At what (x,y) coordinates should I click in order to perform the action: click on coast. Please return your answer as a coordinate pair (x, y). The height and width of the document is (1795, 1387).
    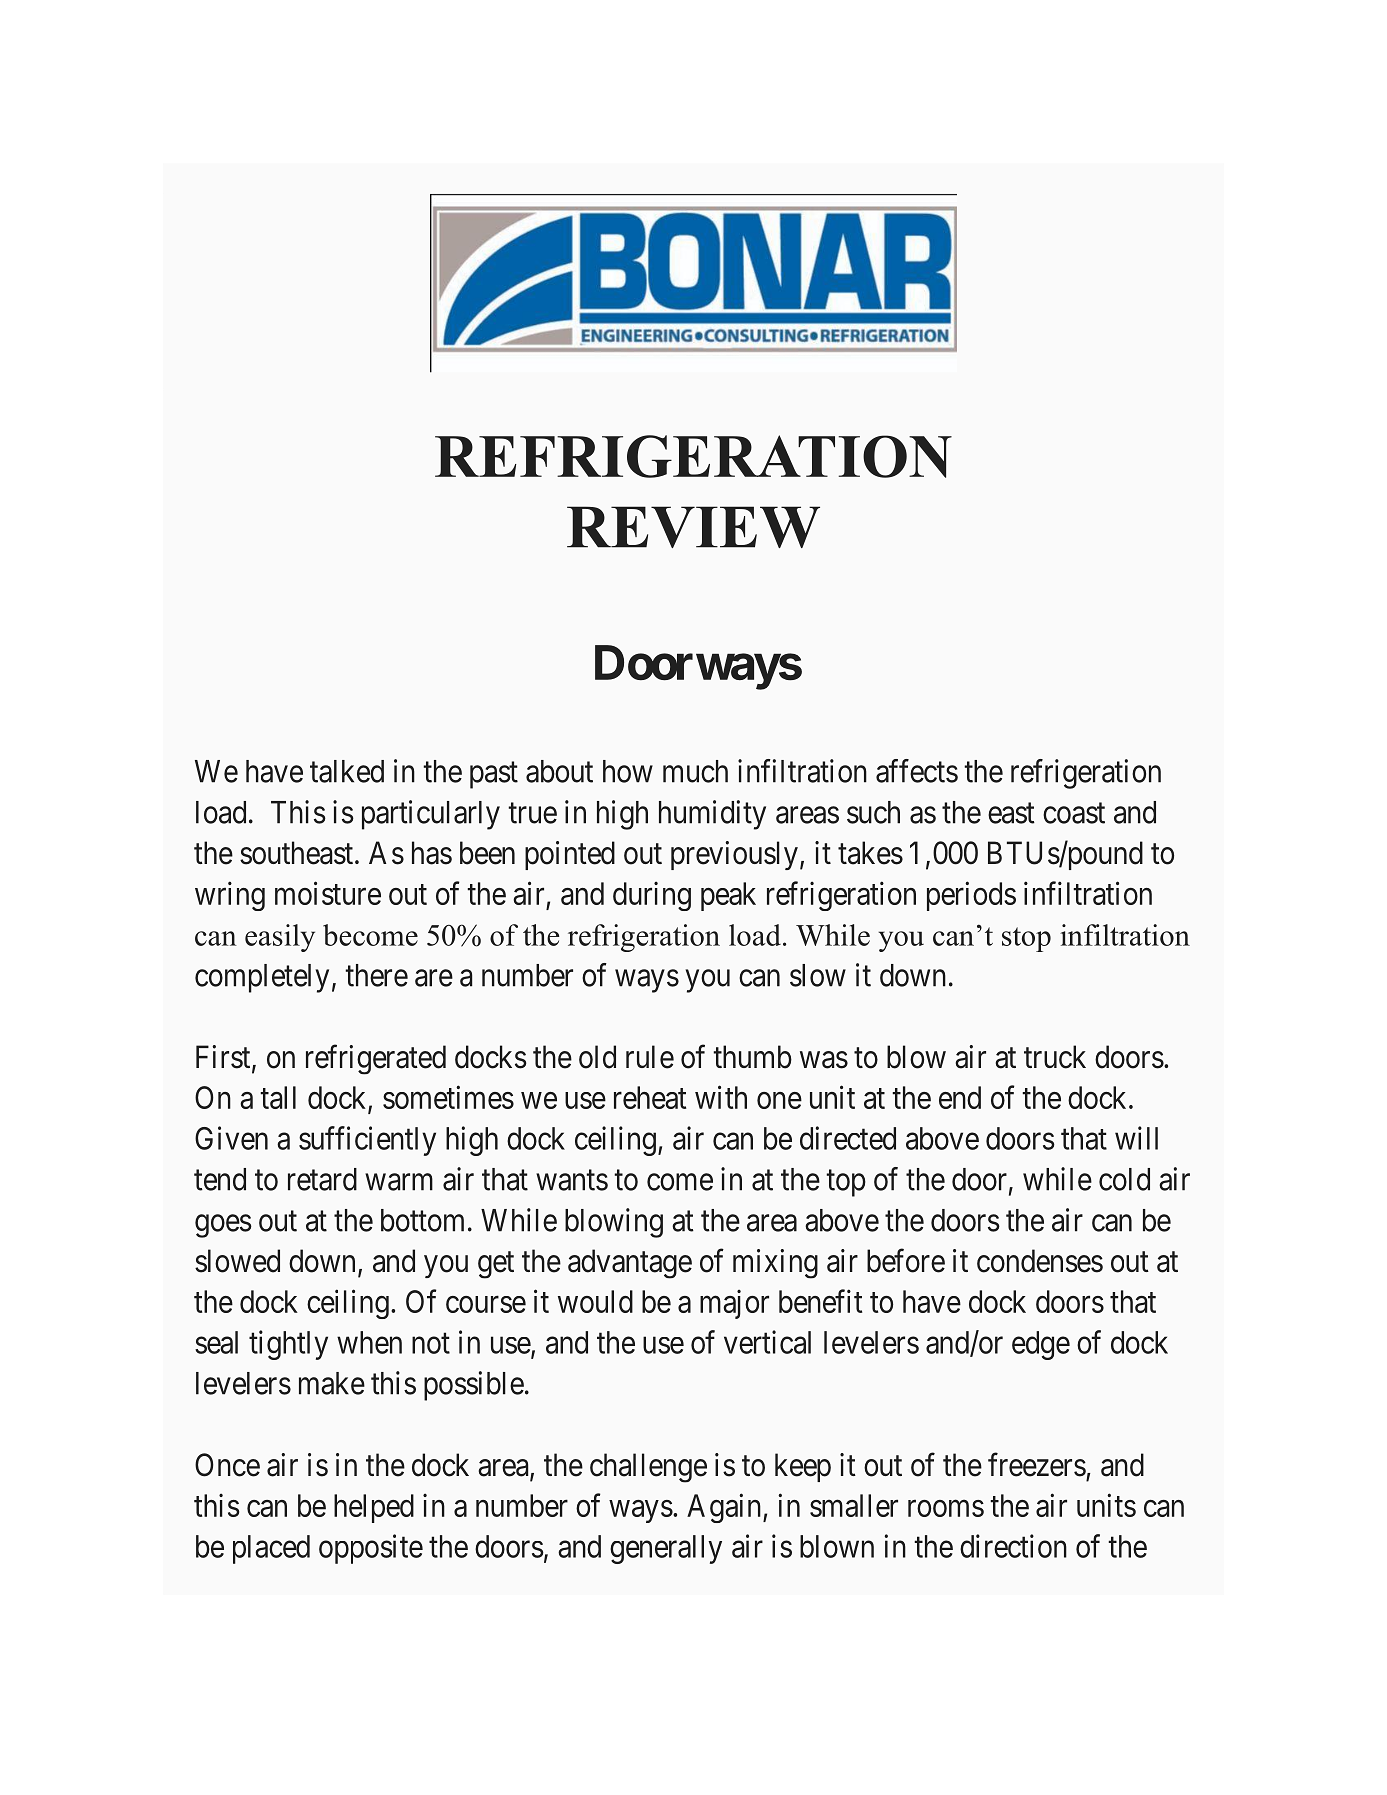
    Looking at the image, I should click on (1074, 813).
